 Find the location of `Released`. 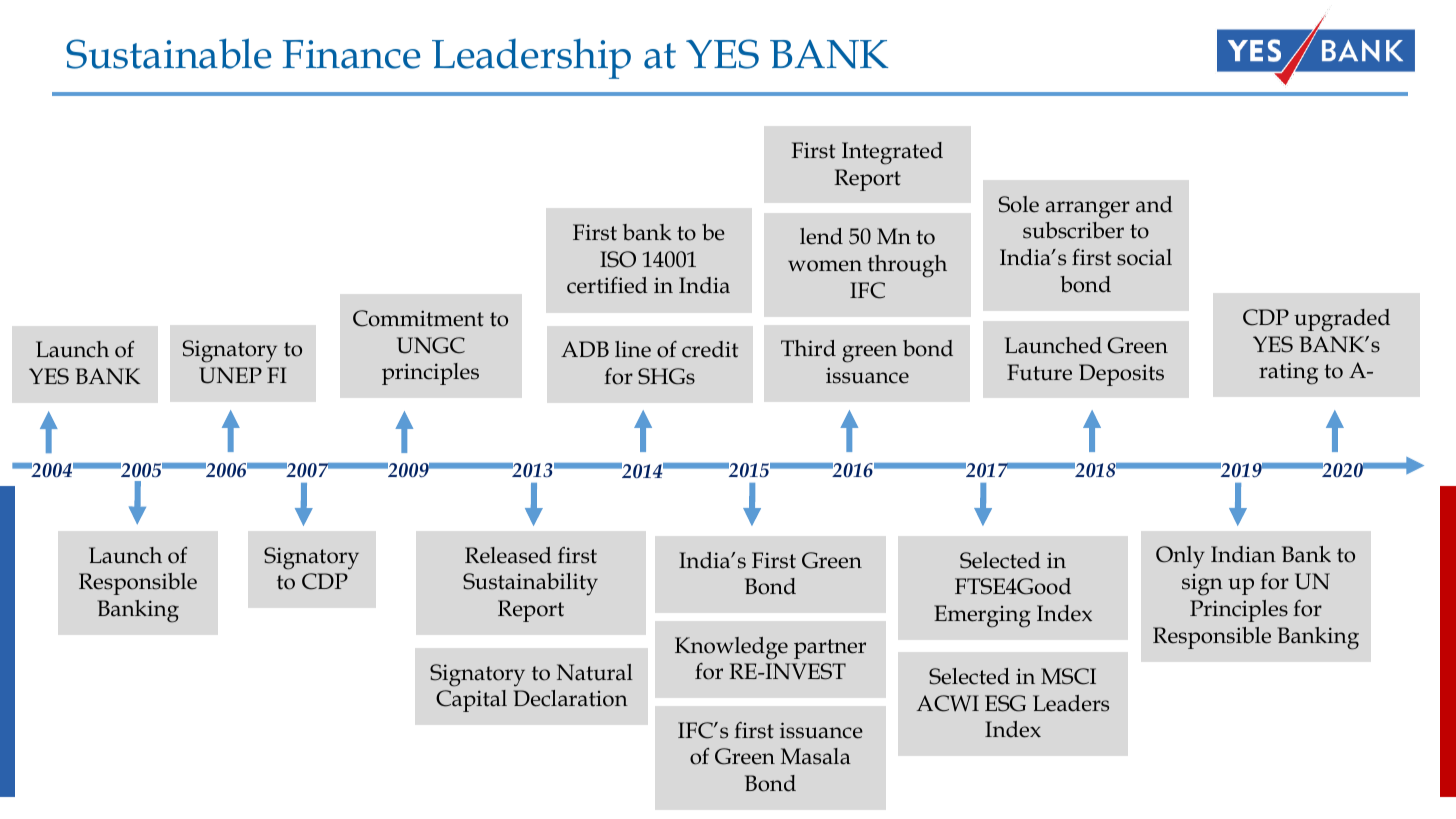

Released is located at coordinates (508, 555).
